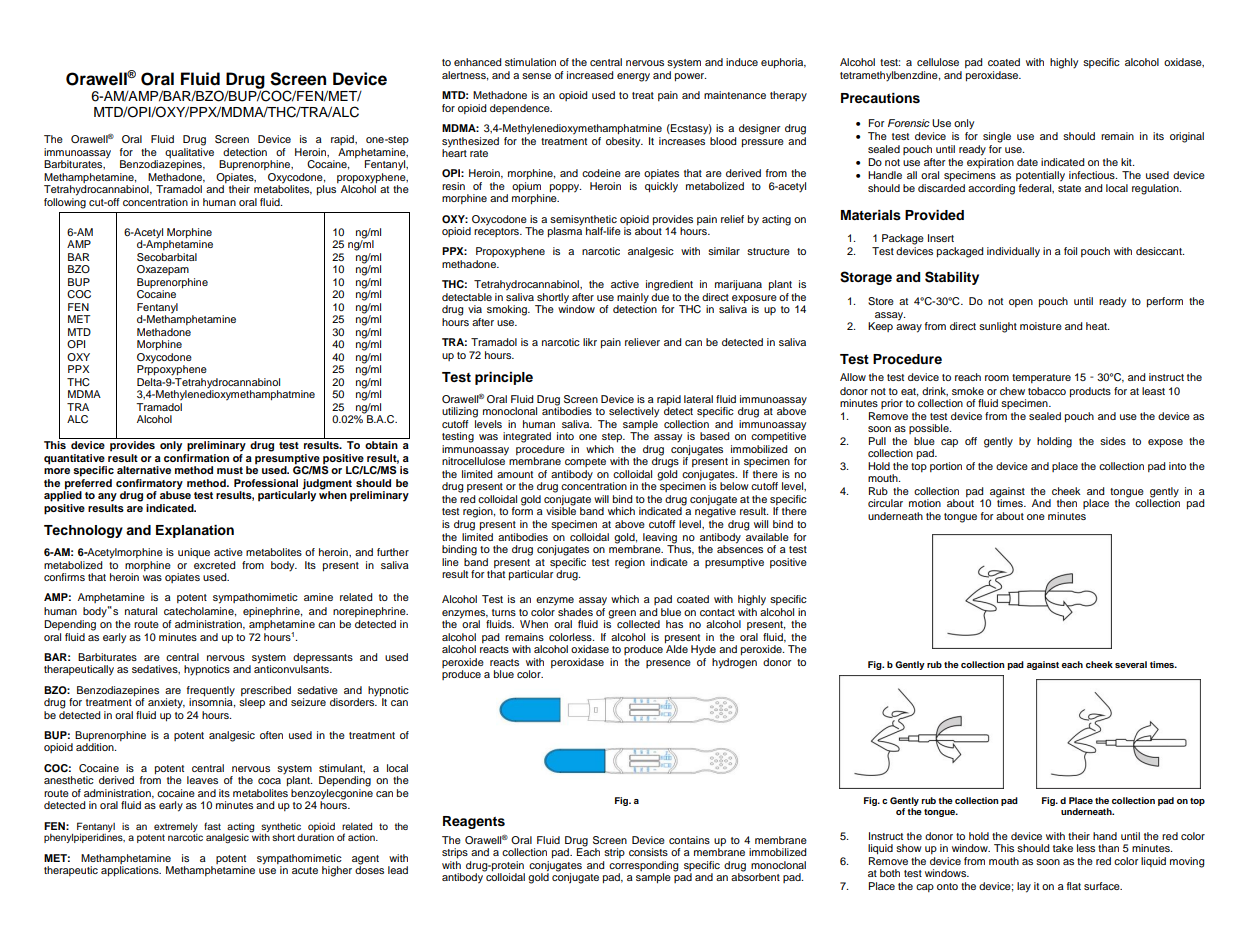 The height and width of the page is (952, 1233). What do you see at coordinates (189, 151) in the page?
I see `qualitative` at bounding box center [189, 151].
